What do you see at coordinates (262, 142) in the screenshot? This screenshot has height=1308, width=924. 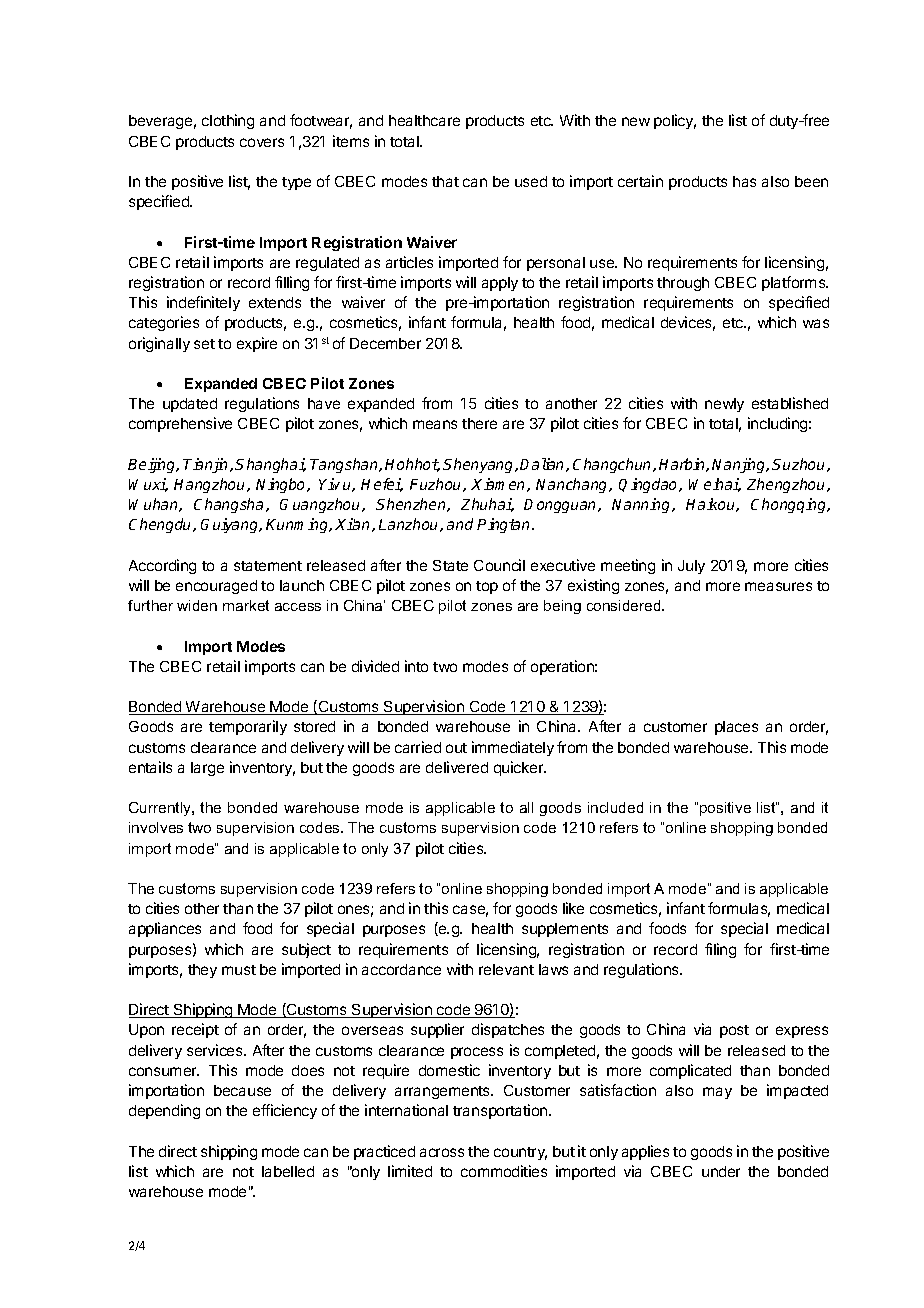 I see `covers` at bounding box center [262, 142].
